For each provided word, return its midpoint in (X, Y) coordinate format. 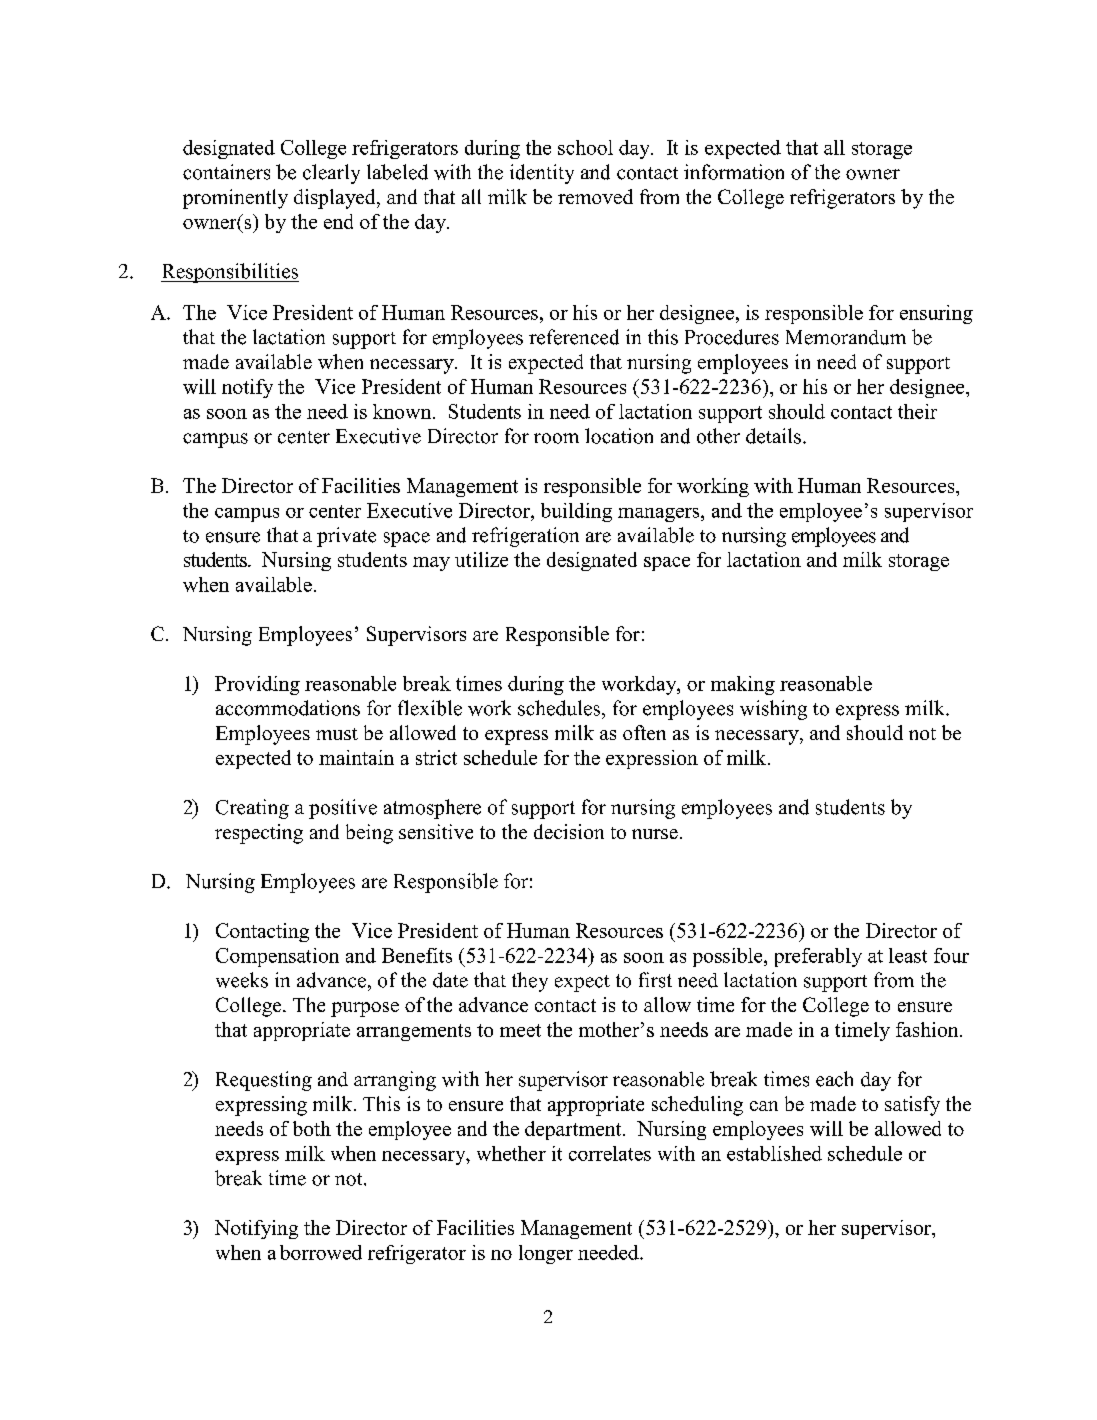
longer (546, 1254)
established (774, 1153)
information (734, 172)
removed (595, 196)
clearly (331, 174)
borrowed (321, 1252)
